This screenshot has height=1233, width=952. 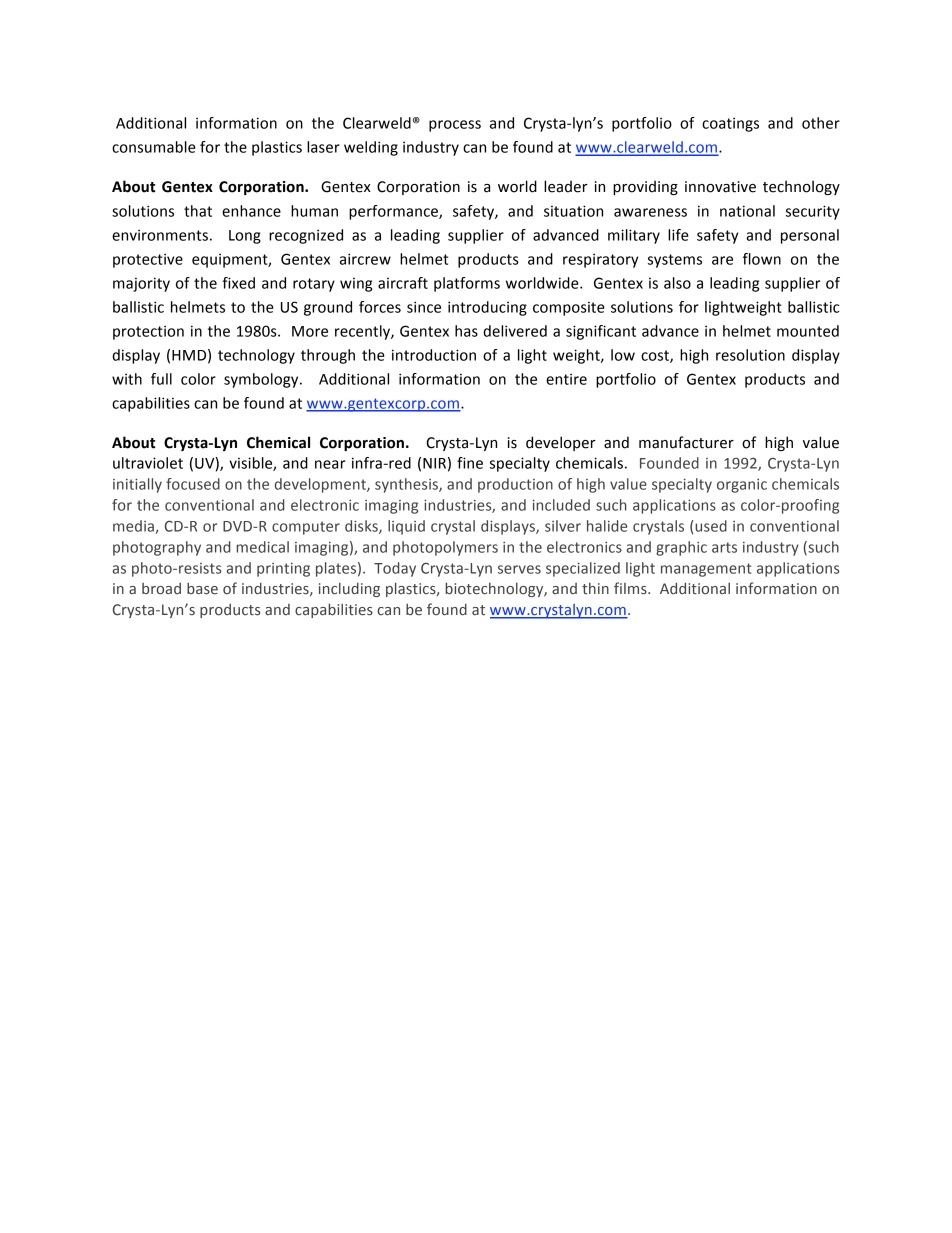 What do you see at coordinates (202, 588) in the screenshot?
I see `base` at bounding box center [202, 588].
